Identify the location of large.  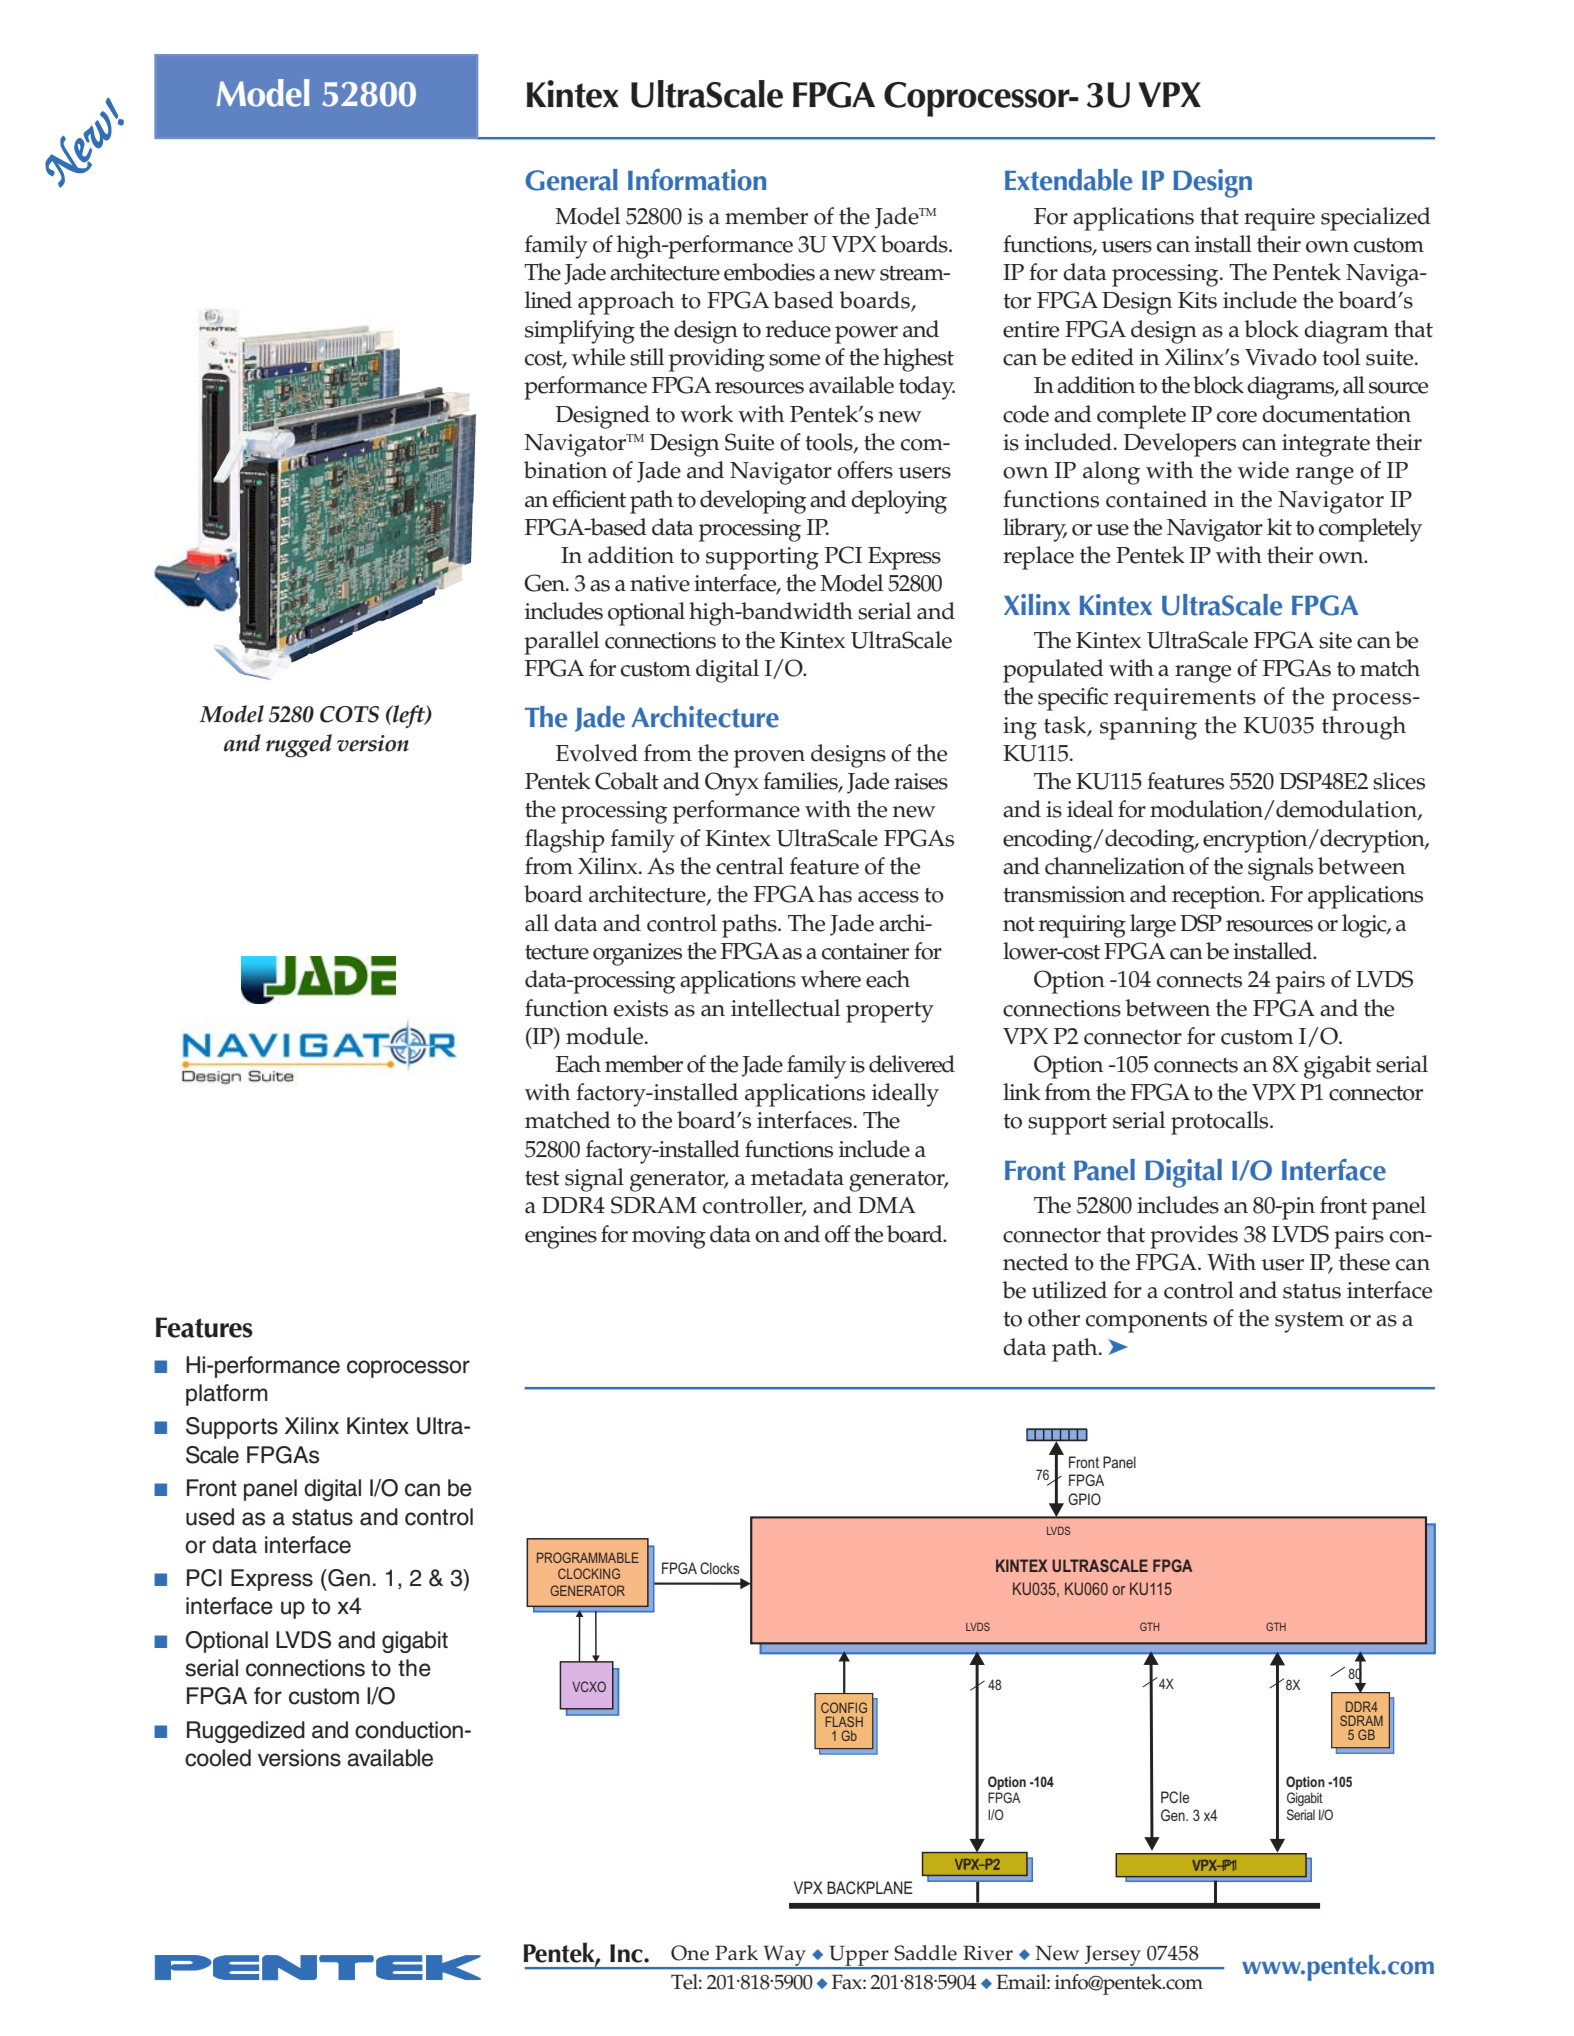
(1153, 926).
